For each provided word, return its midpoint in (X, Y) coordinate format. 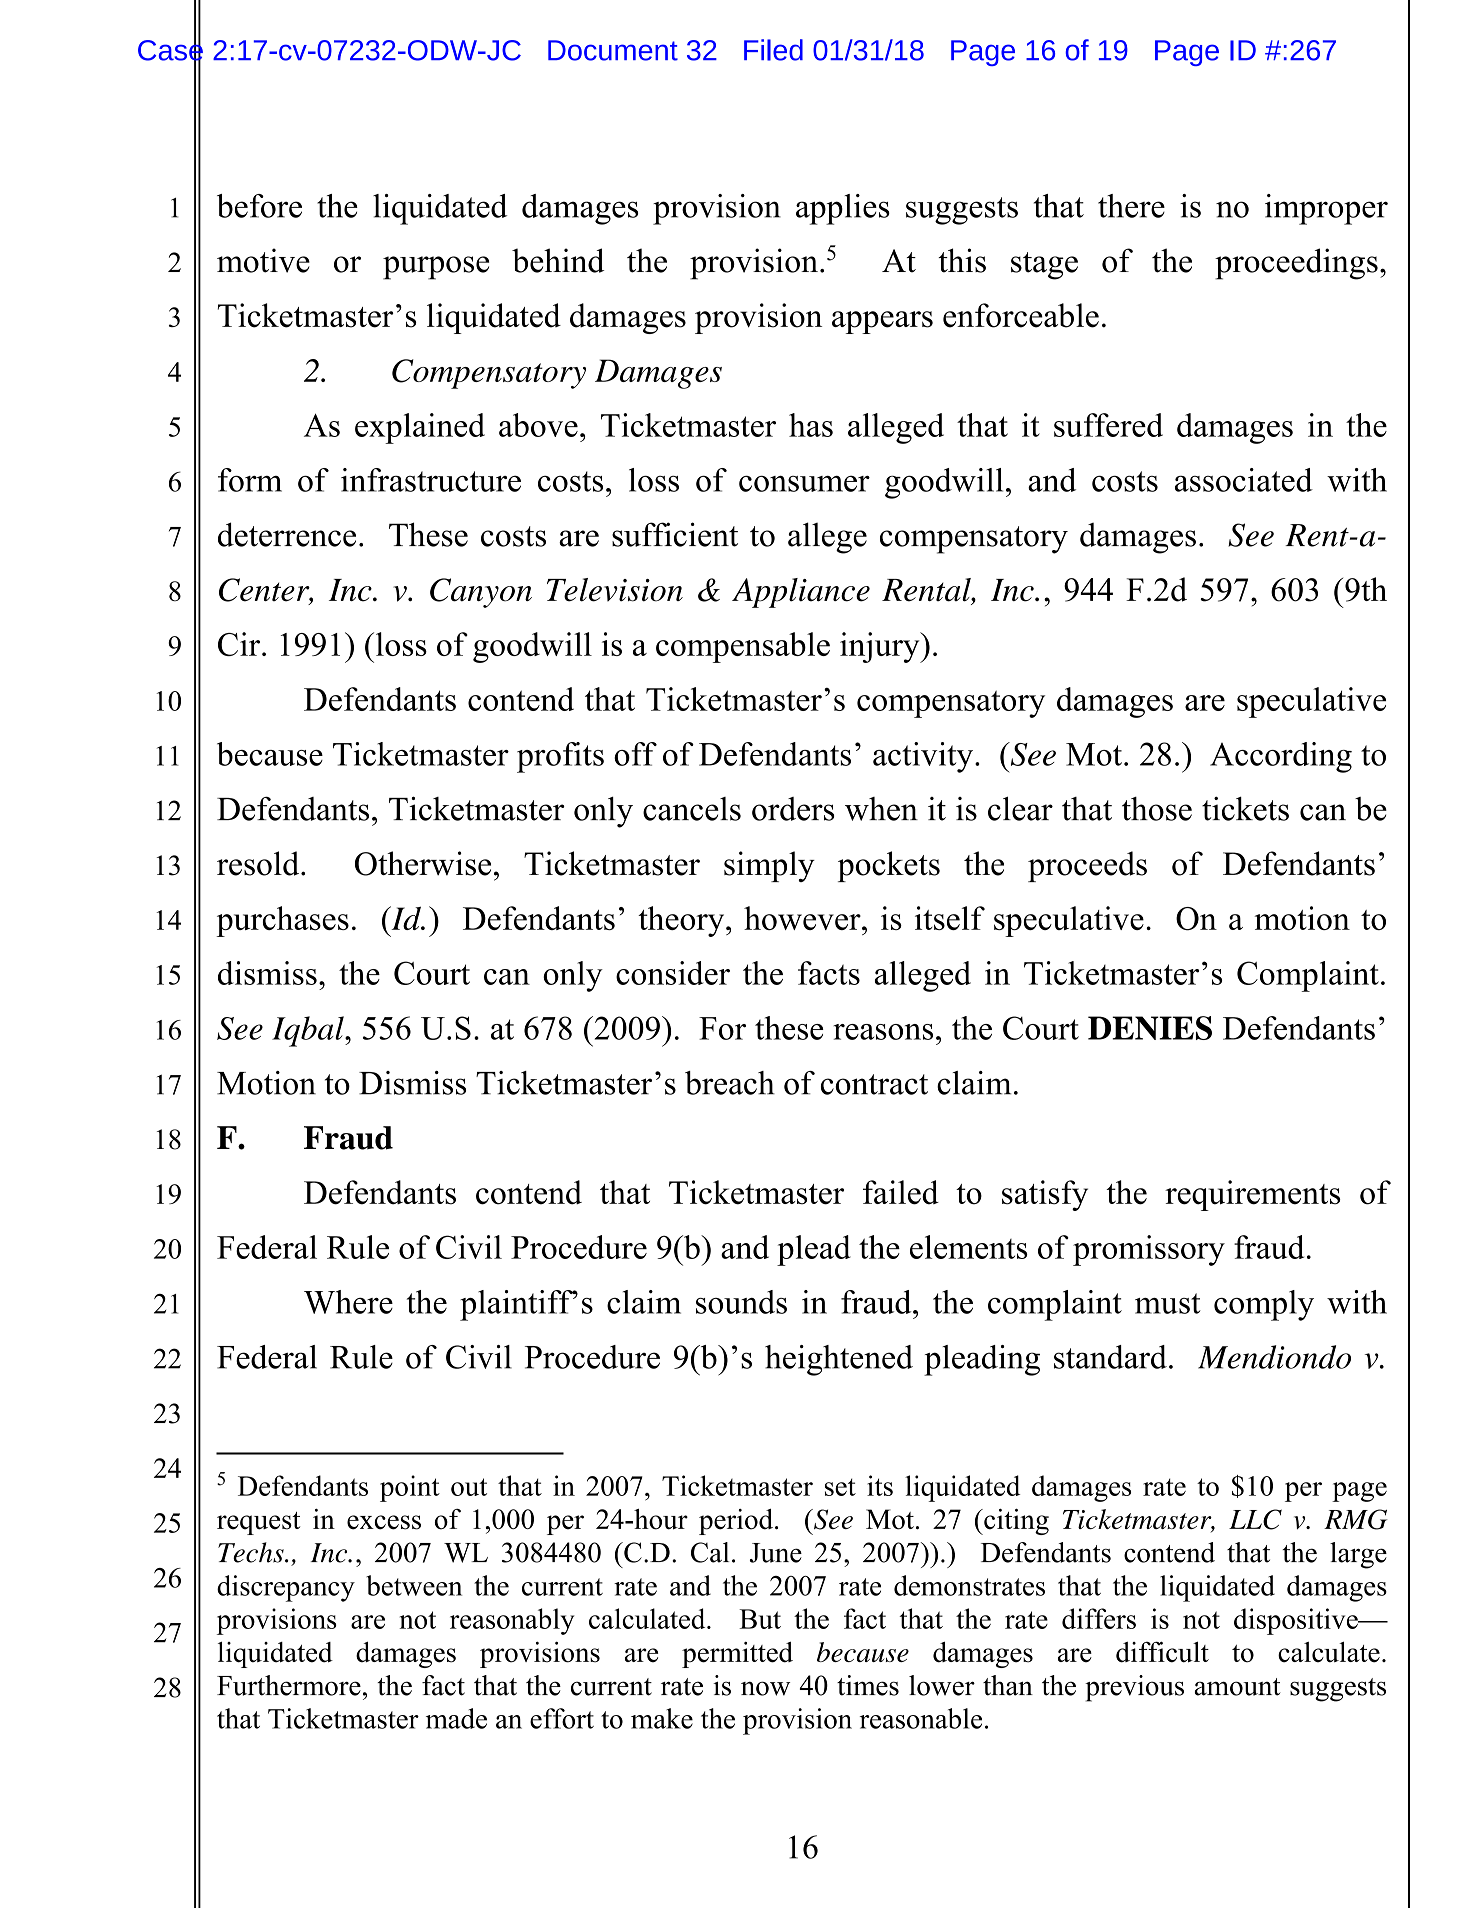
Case (170, 50)
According (1281, 757)
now (765, 1688)
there (1131, 206)
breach (730, 1083)
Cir (240, 644)
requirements (1253, 1195)
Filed (773, 50)
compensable (743, 647)
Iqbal (309, 1031)
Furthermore (289, 1685)
